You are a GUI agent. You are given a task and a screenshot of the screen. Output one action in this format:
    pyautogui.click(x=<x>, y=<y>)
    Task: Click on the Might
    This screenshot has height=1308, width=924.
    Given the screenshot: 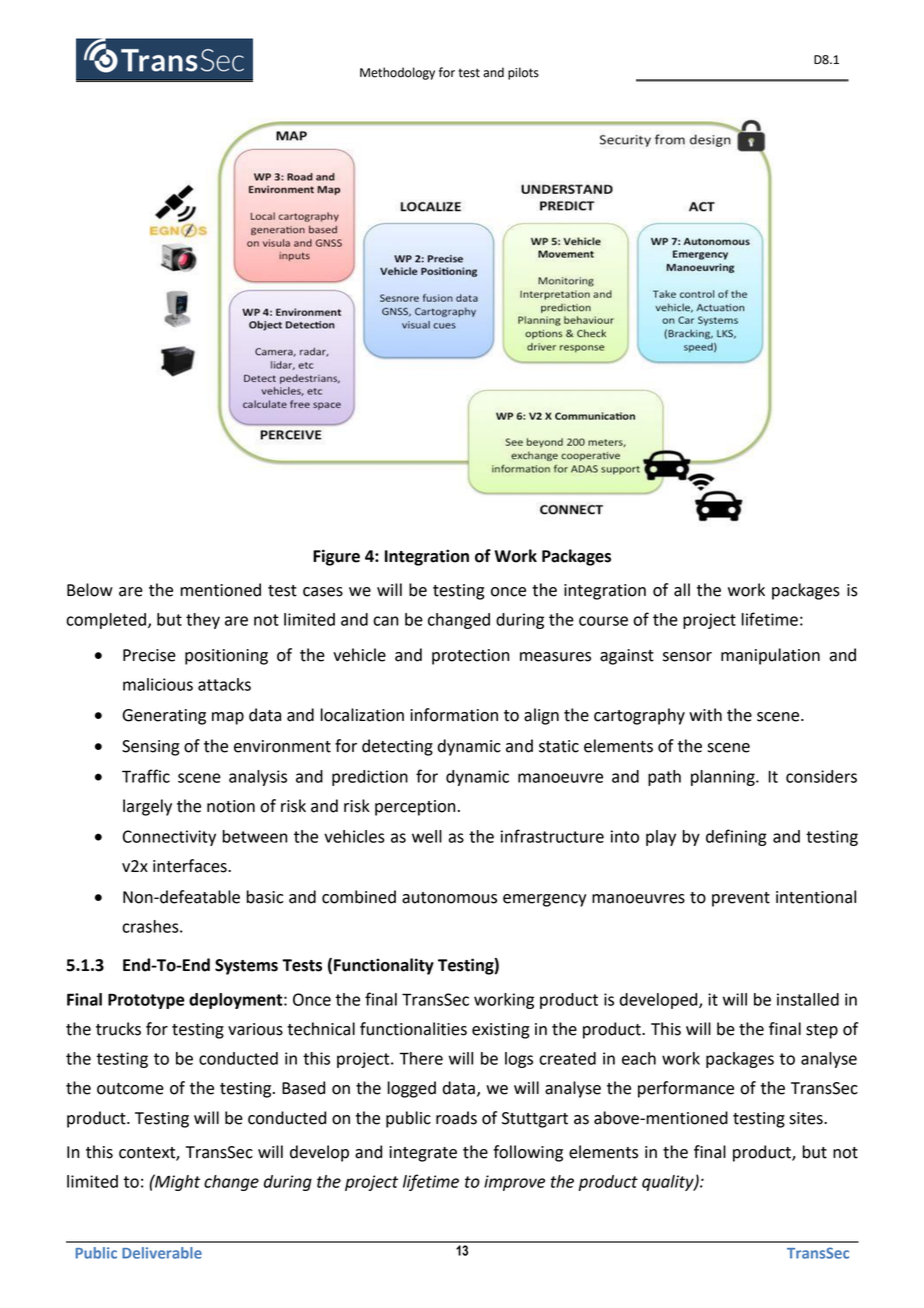 What is the action you would take?
    pyautogui.click(x=176, y=1182)
